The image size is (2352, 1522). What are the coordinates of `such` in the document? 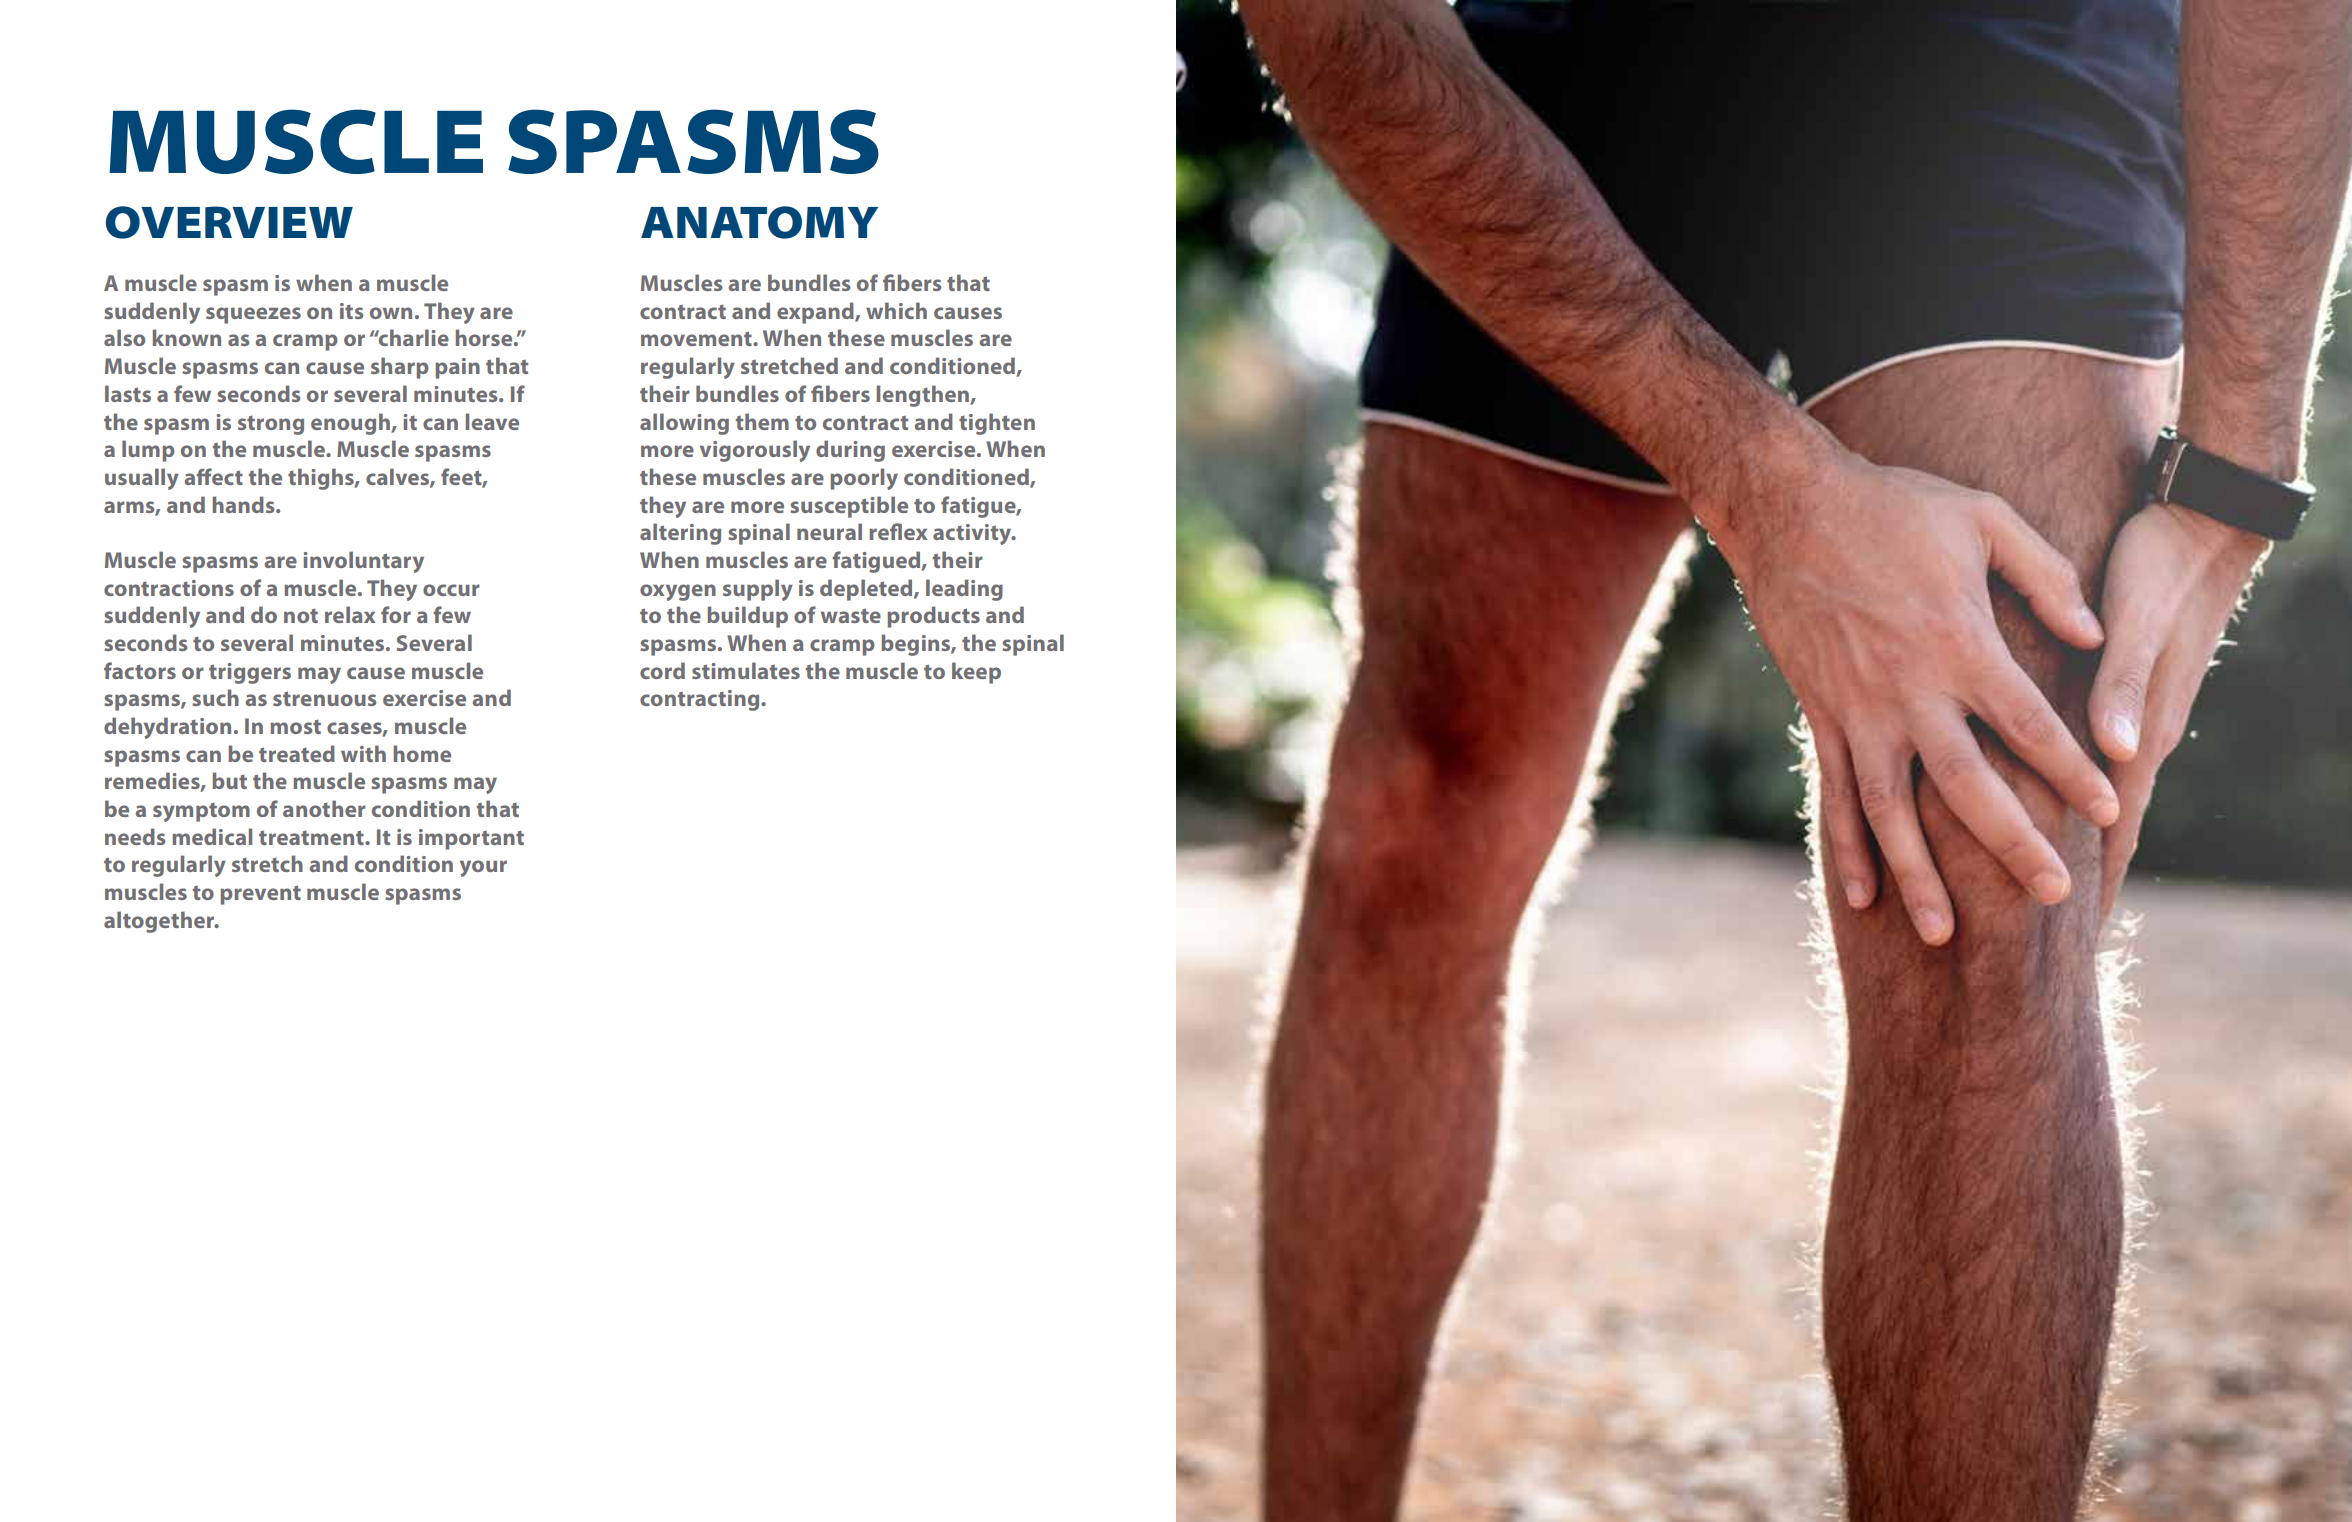 It's located at (215, 697).
